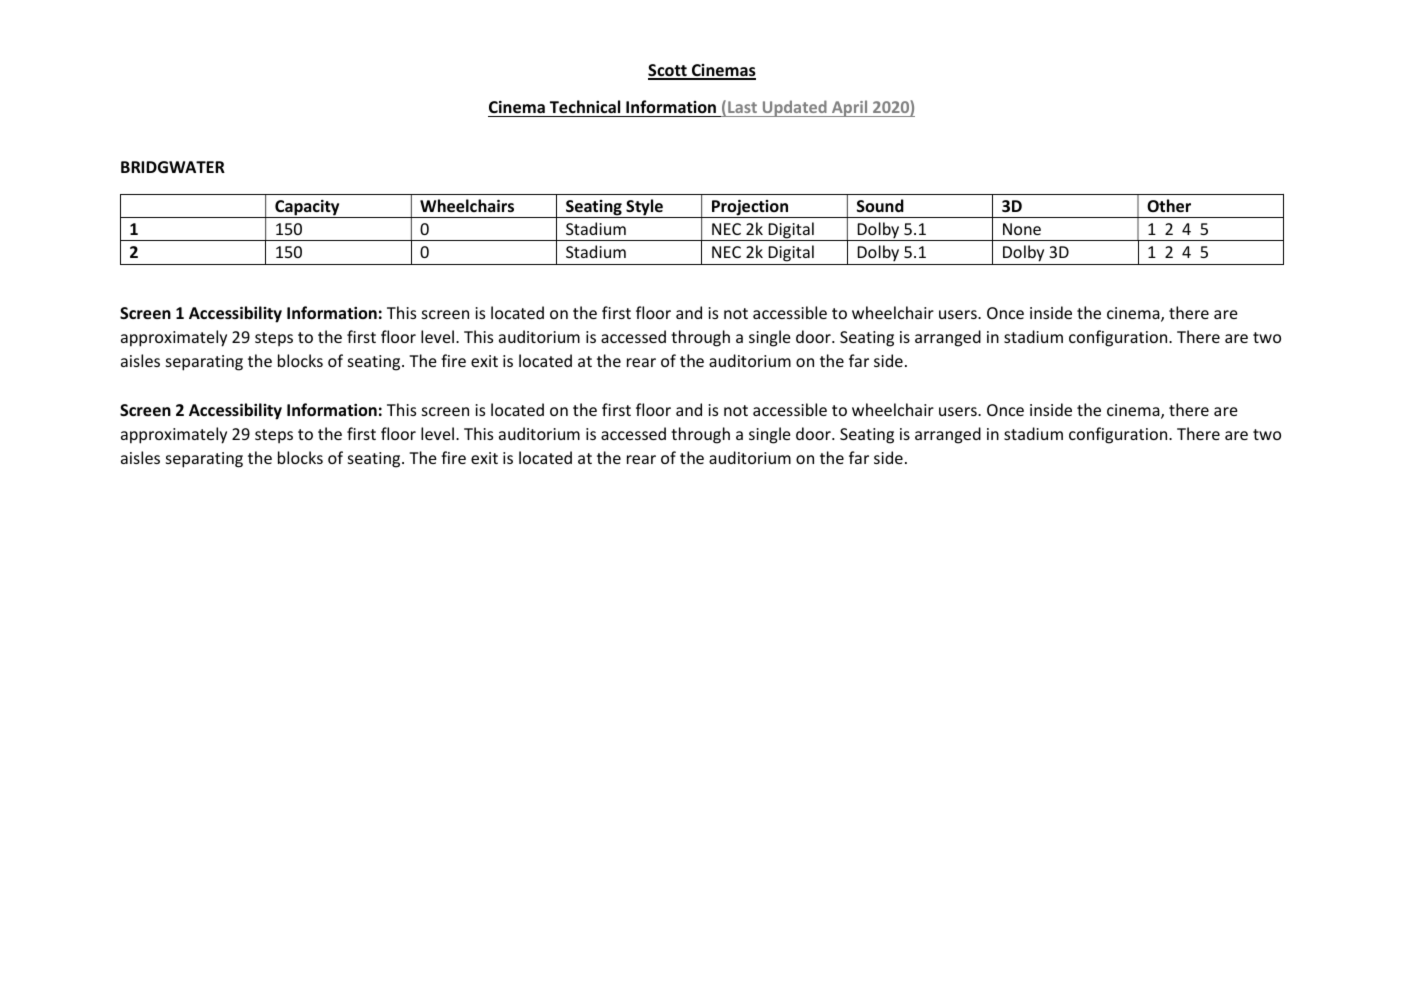 The height and width of the image is (993, 1404). Describe the element at coordinates (668, 71) in the image. I see `Scott` at that location.
